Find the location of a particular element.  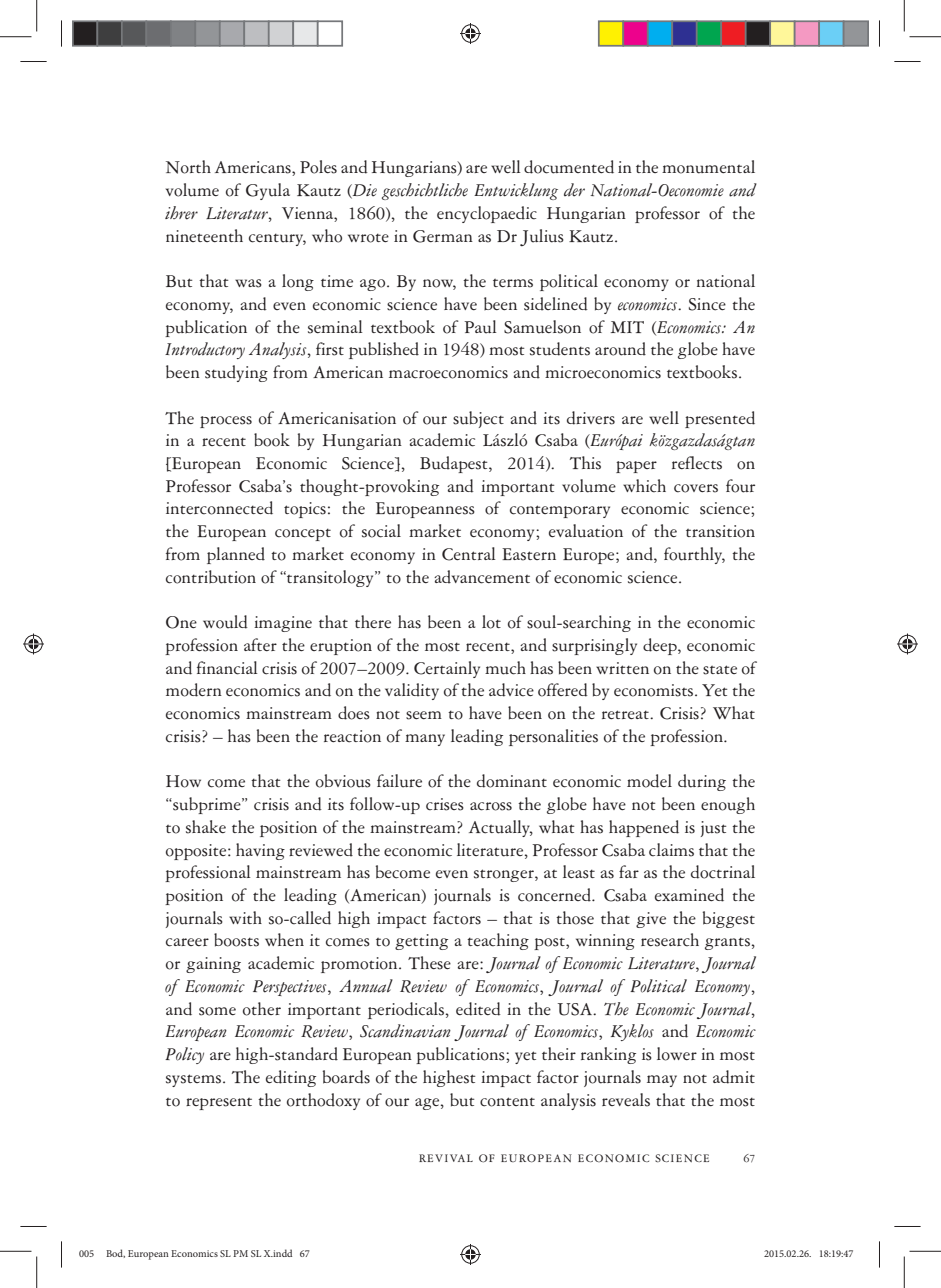

How is located at coordinates (183, 781).
